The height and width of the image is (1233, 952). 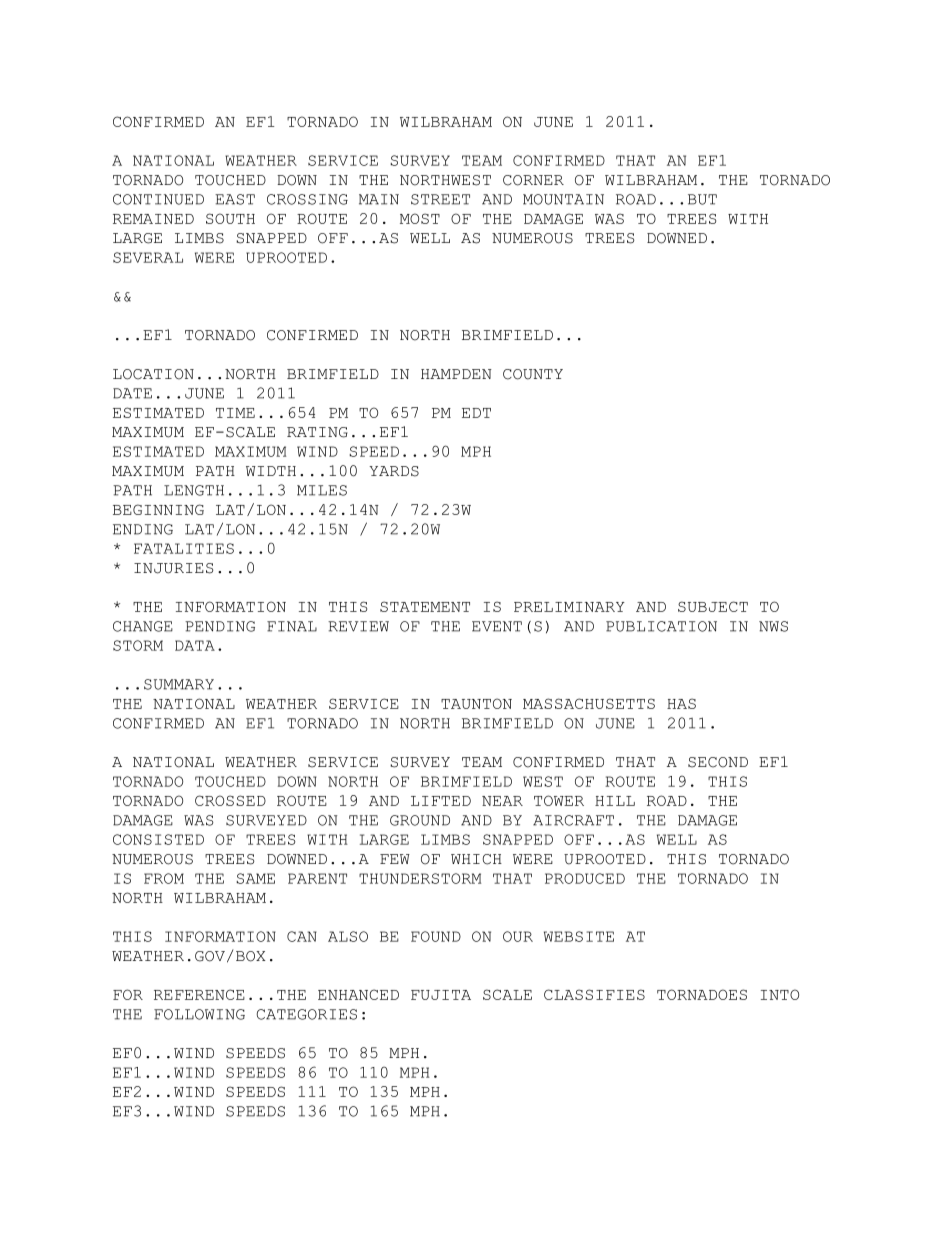 I want to click on SUBJECT, so click(x=713, y=606).
